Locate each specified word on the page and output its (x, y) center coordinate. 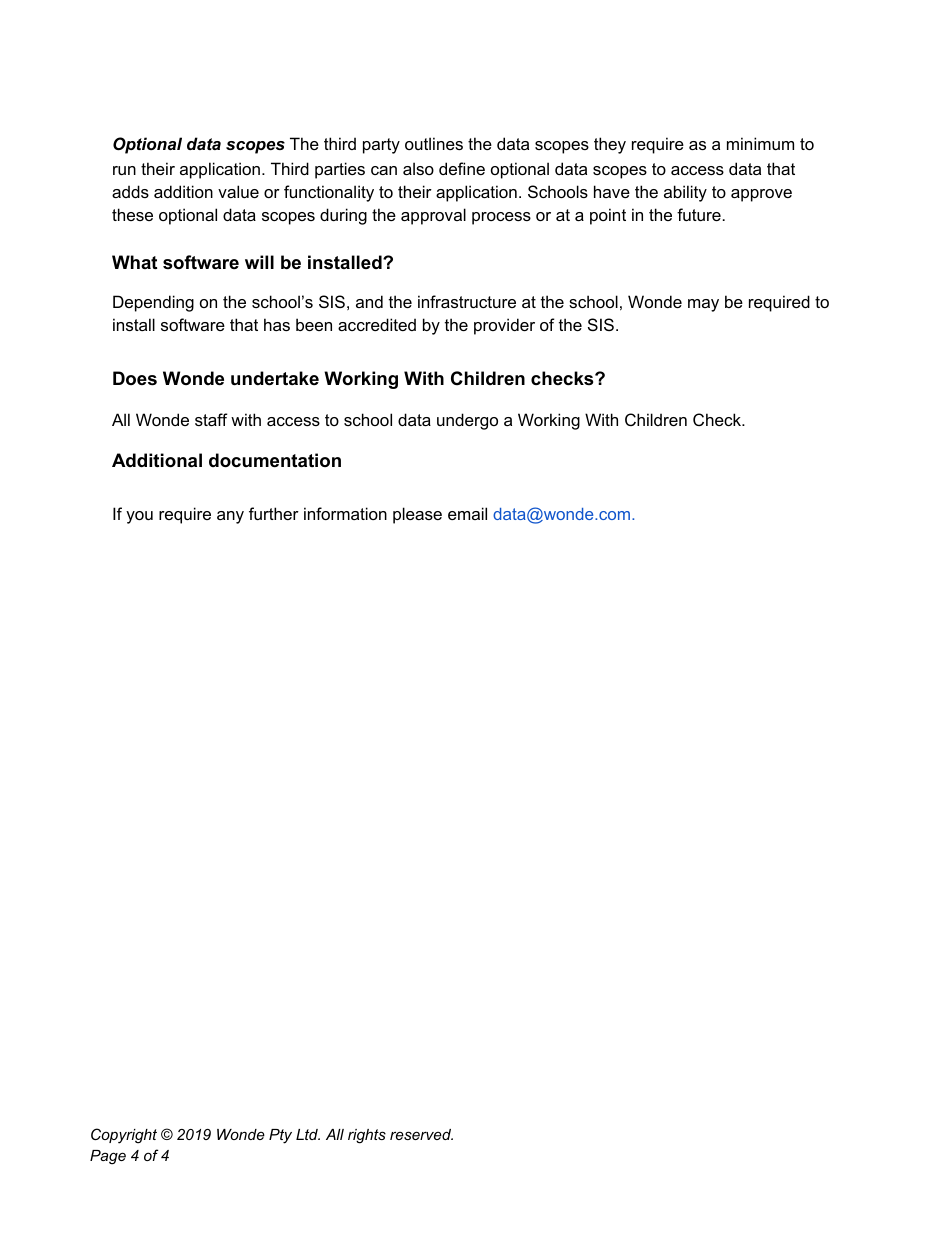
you (139, 517)
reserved (421, 1134)
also (418, 168)
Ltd (308, 1134)
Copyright (124, 1136)
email (467, 513)
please (417, 515)
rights (367, 1136)
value (238, 191)
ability (685, 193)
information (345, 513)
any (230, 517)
